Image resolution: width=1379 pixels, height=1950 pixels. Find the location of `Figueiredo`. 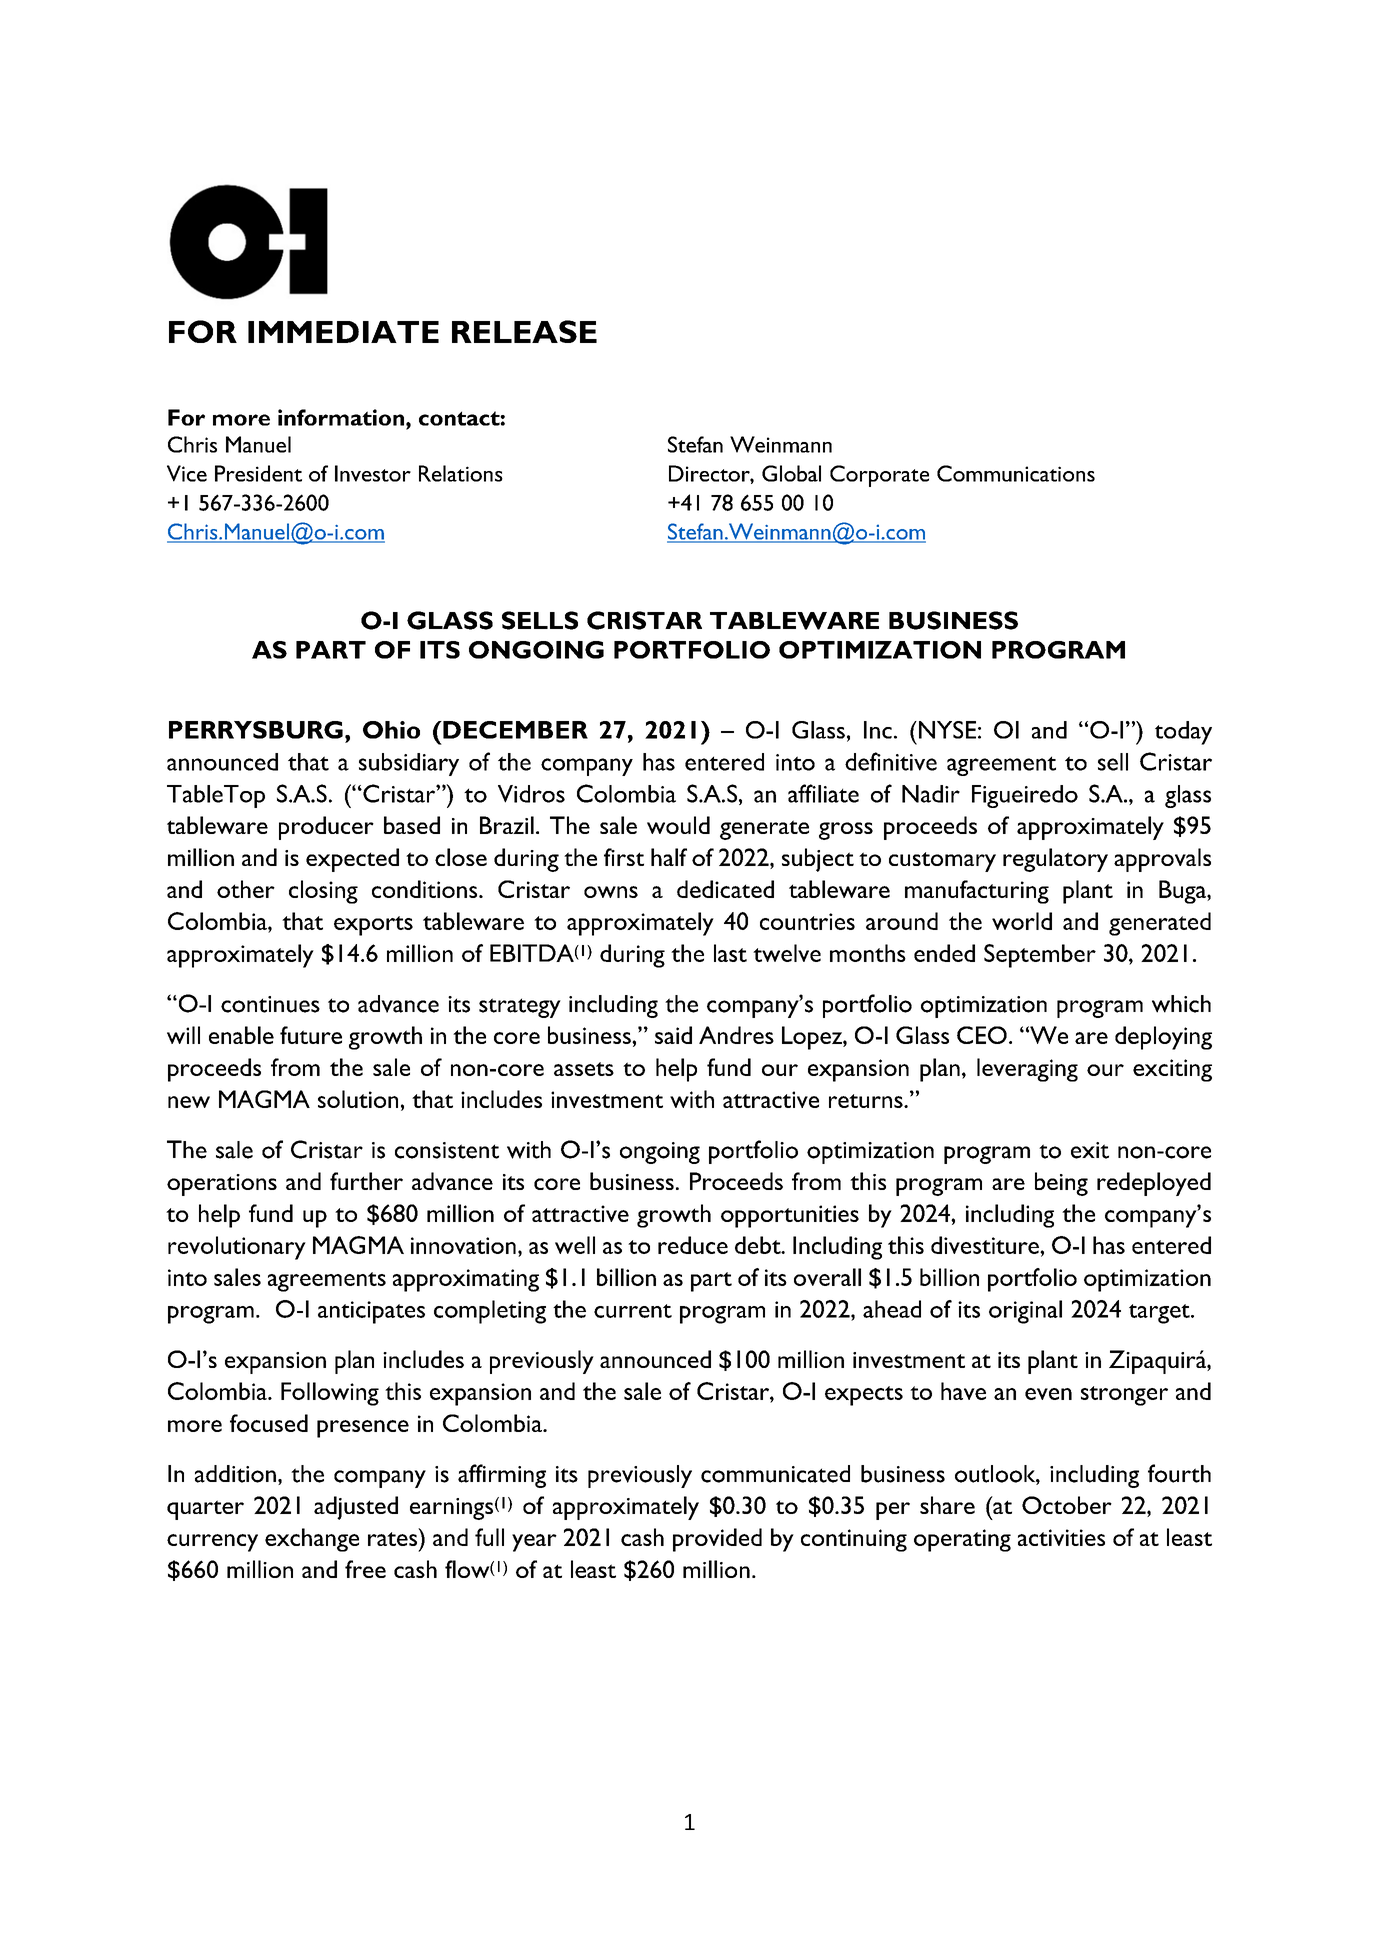

Figueiredo is located at coordinates (1025, 796).
